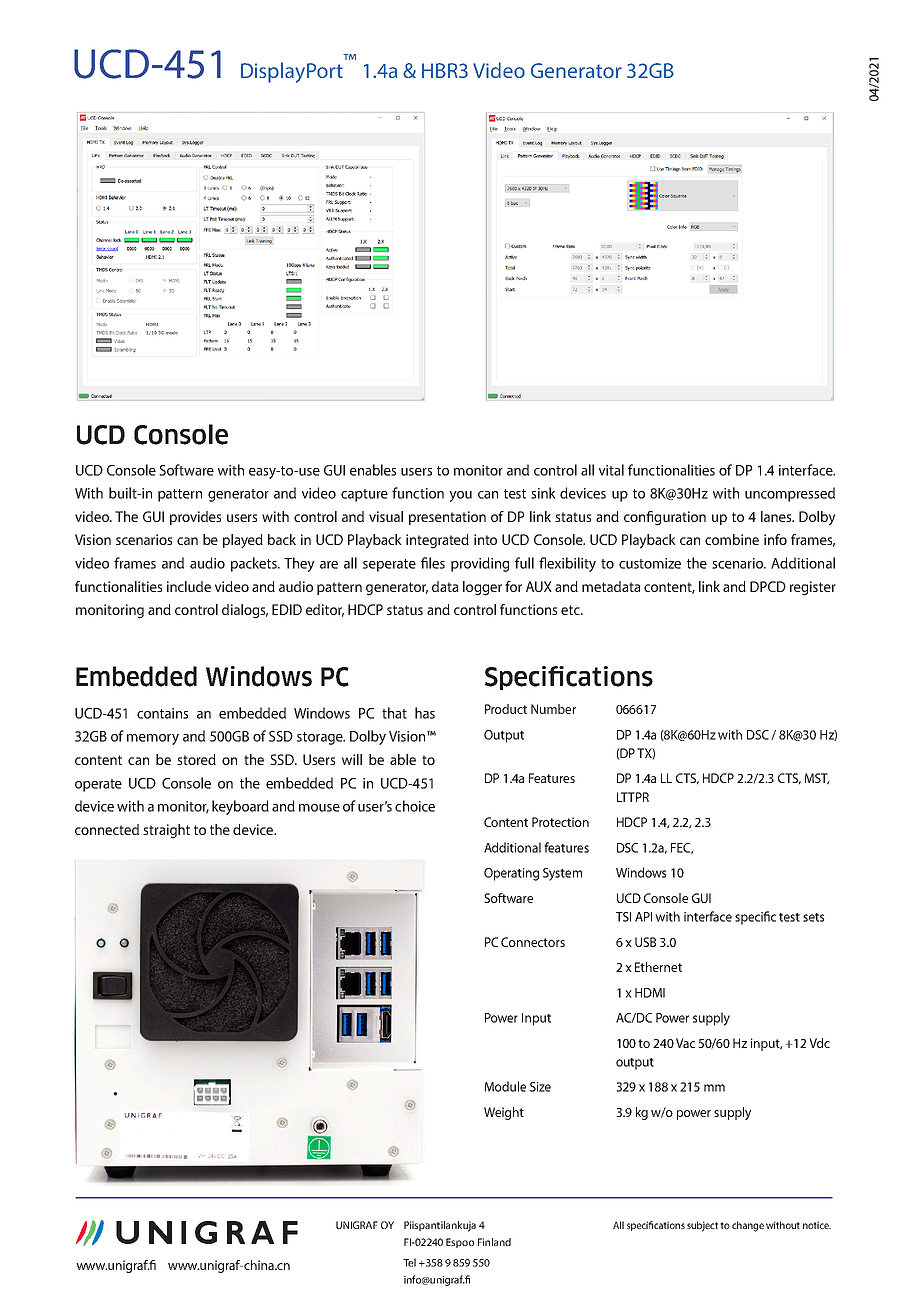 The image size is (924, 1308). I want to click on change, so click(748, 1226).
